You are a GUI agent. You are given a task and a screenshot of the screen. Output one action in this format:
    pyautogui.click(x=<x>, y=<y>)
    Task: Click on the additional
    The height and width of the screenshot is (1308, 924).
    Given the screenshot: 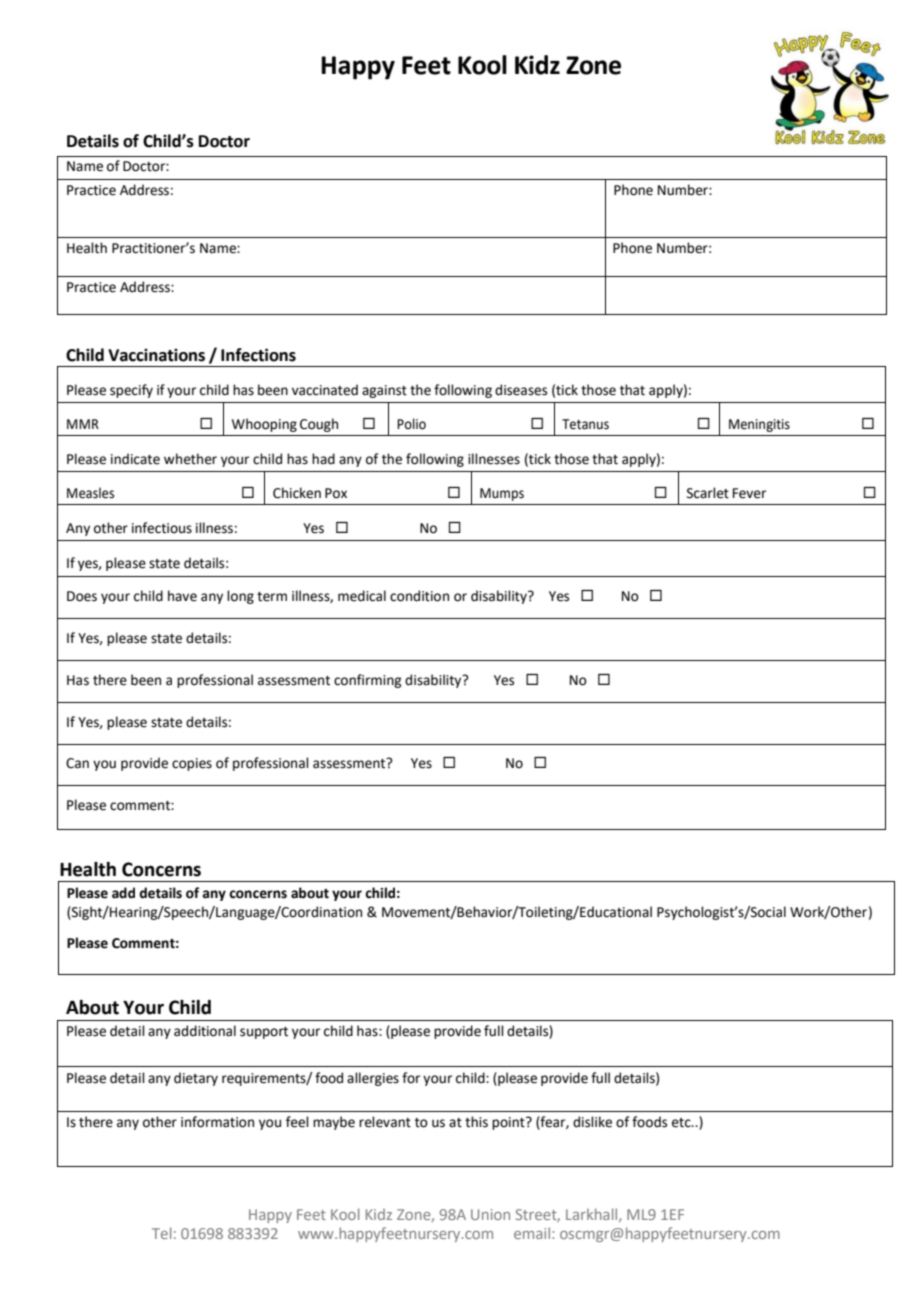 What is the action you would take?
    pyautogui.click(x=205, y=1031)
